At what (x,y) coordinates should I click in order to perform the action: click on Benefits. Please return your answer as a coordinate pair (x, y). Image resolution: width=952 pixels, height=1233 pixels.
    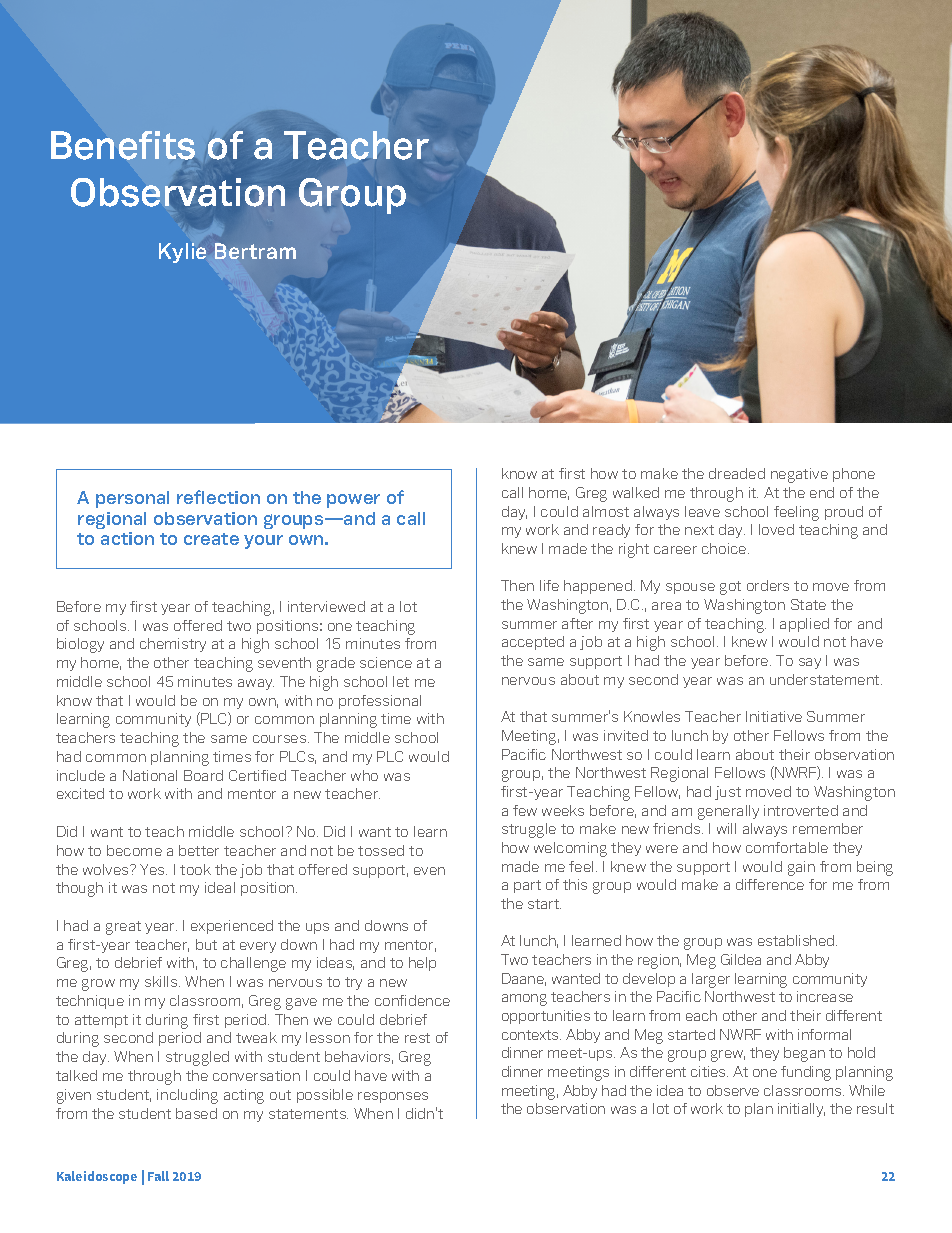
    Looking at the image, I should click on (123, 145).
